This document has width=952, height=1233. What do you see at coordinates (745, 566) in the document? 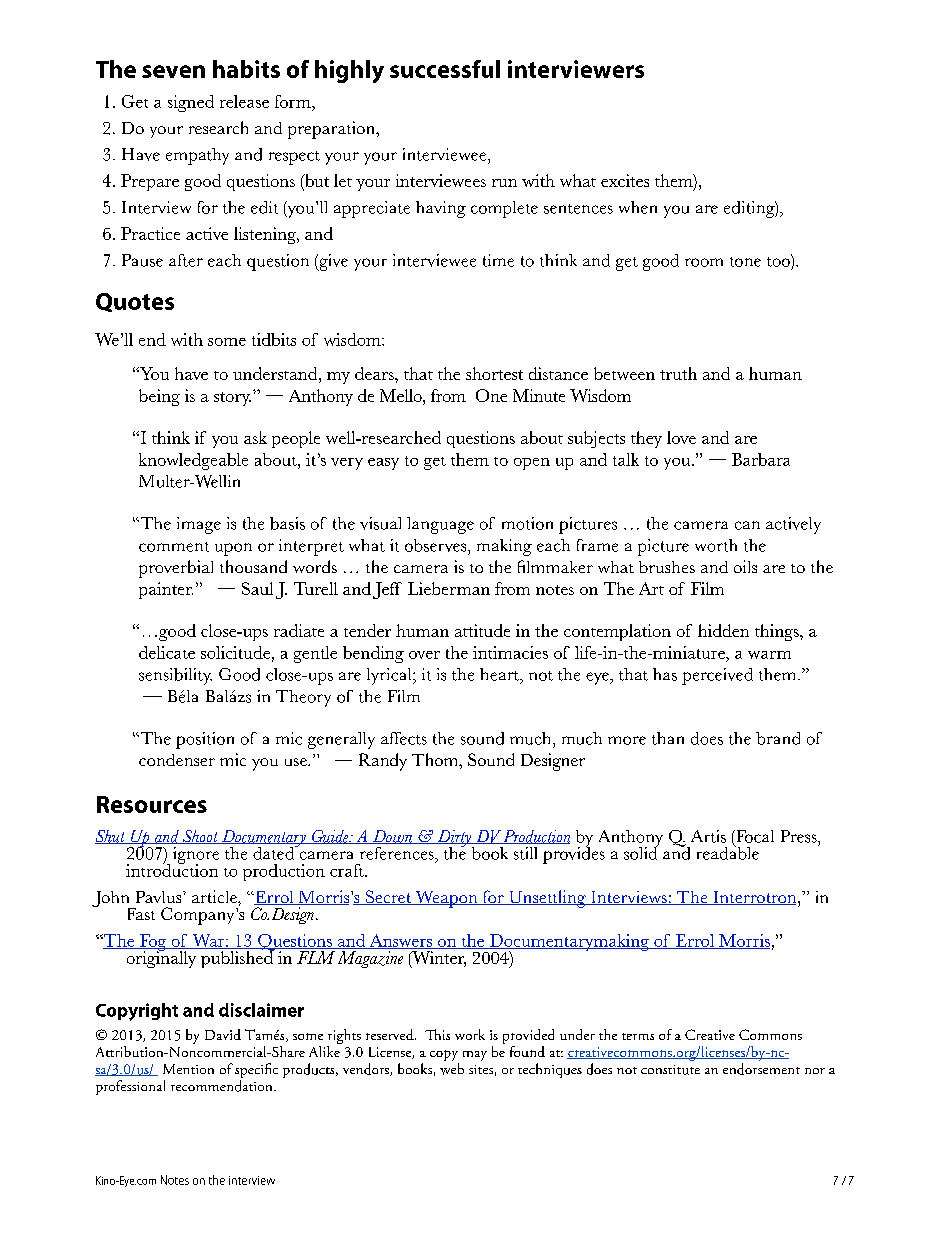
I see `oils` at bounding box center [745, 566].
